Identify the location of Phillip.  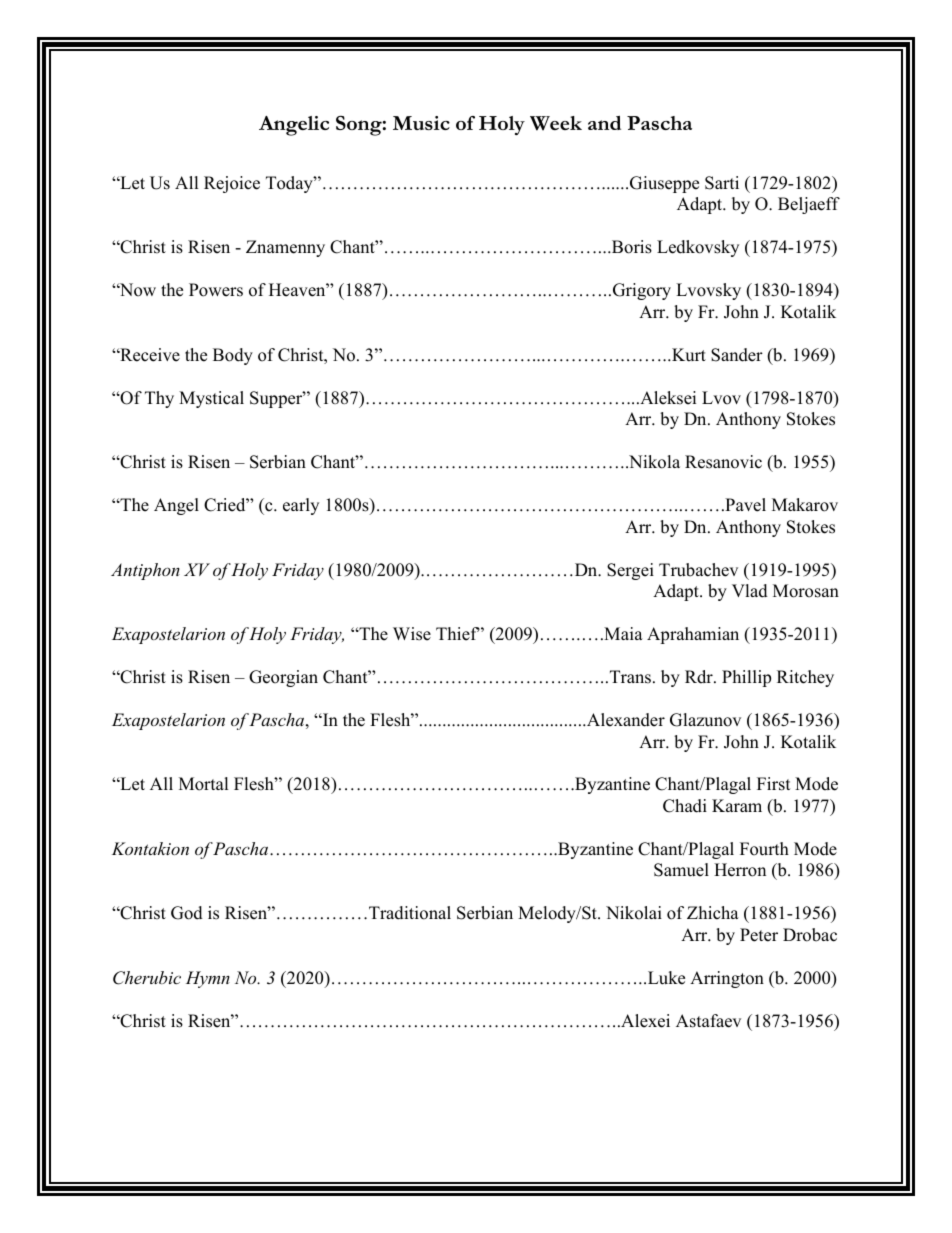
(746, 678).
